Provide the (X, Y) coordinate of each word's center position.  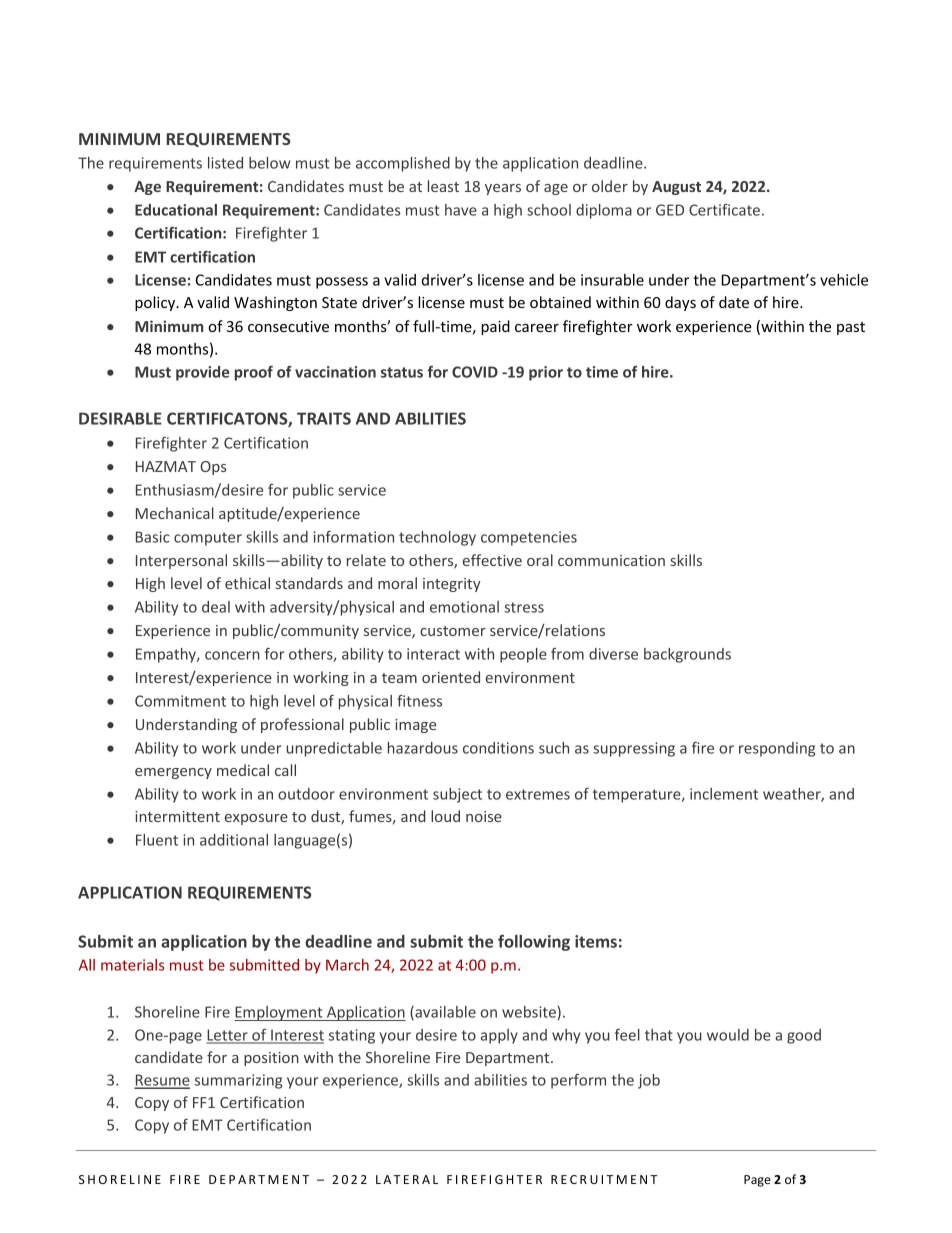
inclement (724, 794)
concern (232, 655)
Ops (213, 468)
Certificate (724, 210)
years (503, 189)
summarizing (238, 1081)
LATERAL (407, 1179)
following (534, 942)
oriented (451, 677)
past (851, 328)
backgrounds (687, 655)
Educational (176, 210)
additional (234, 840)
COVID (475, 372)
